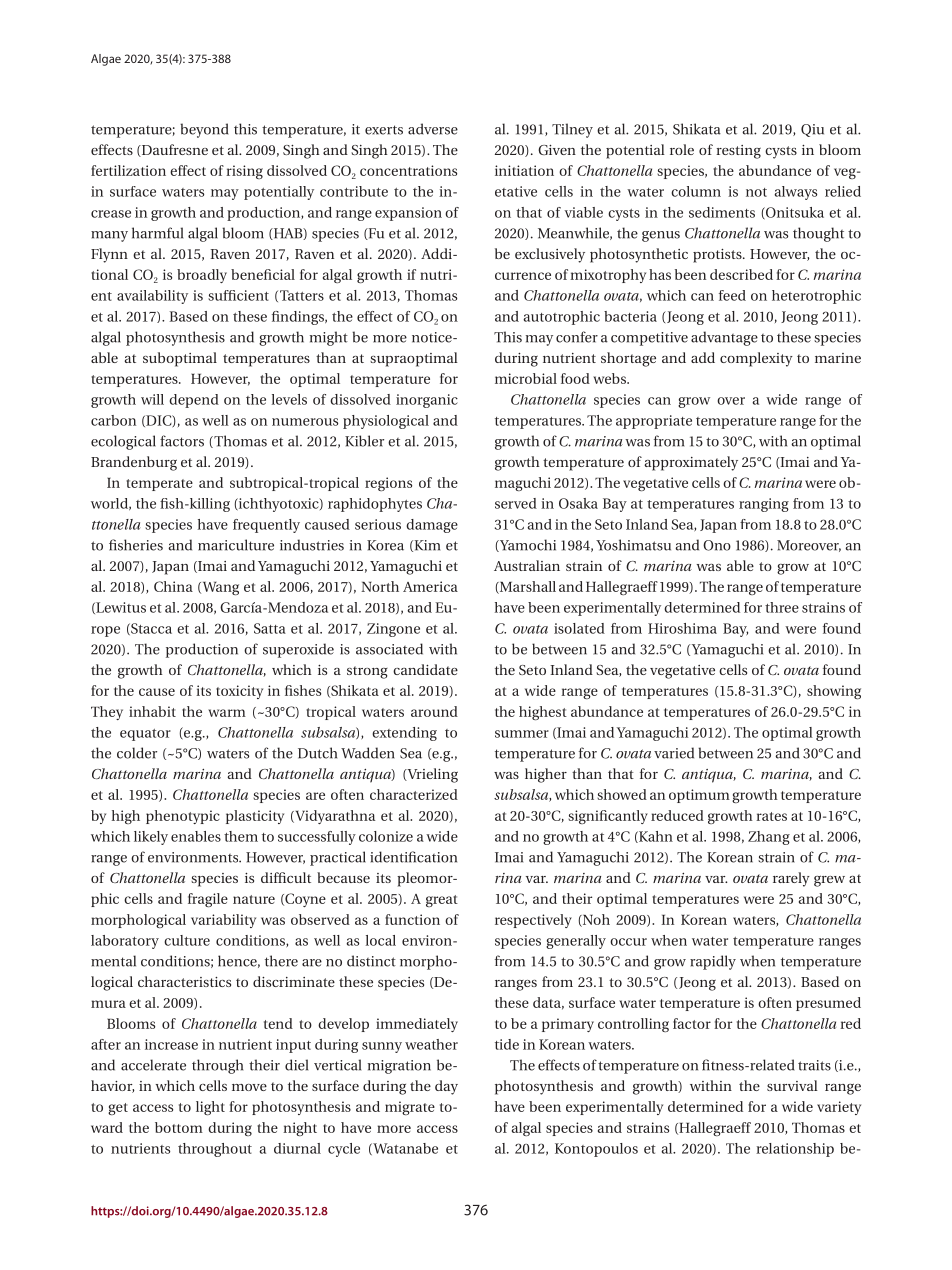 This screenshot has width=952, height=1270. I want to click on fragile, so click(208, 900).
